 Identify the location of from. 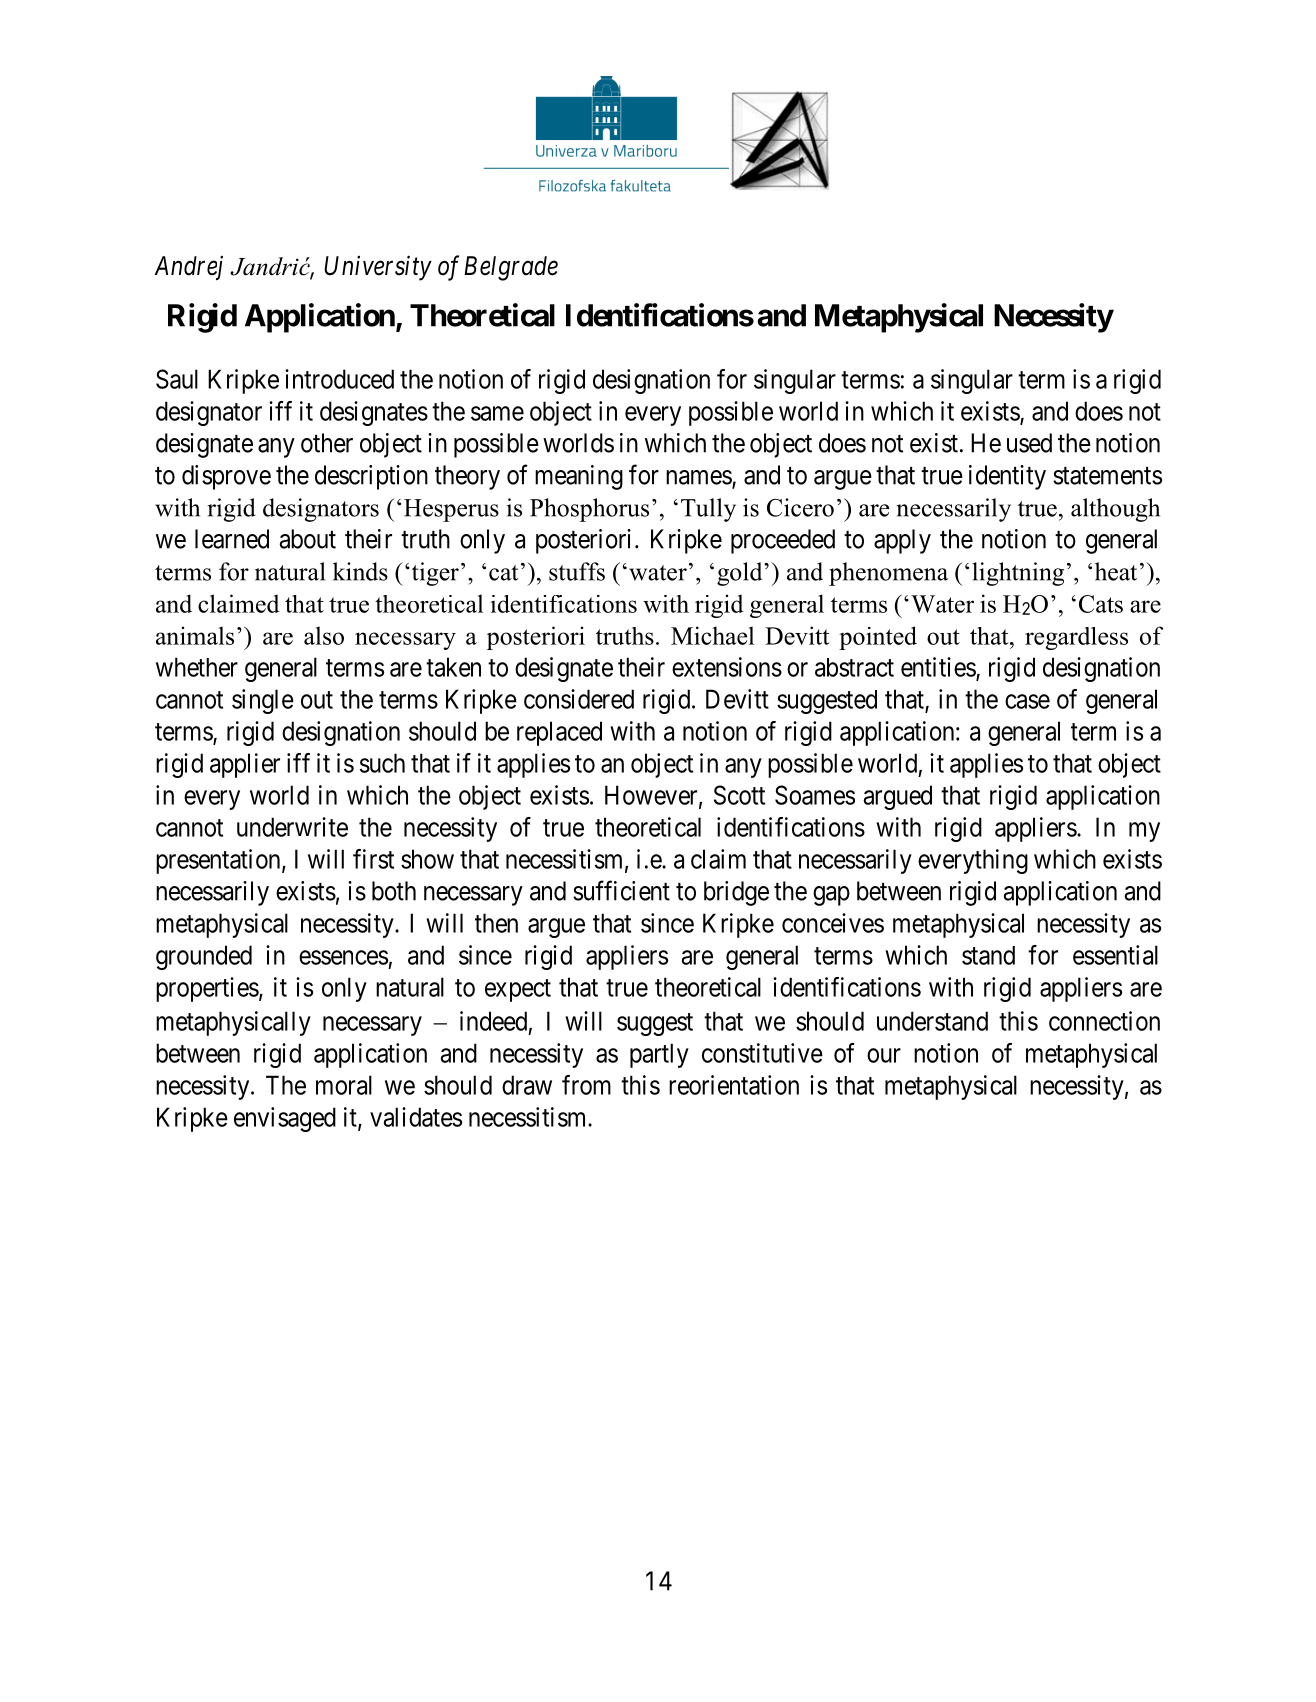
(586, 1085).
